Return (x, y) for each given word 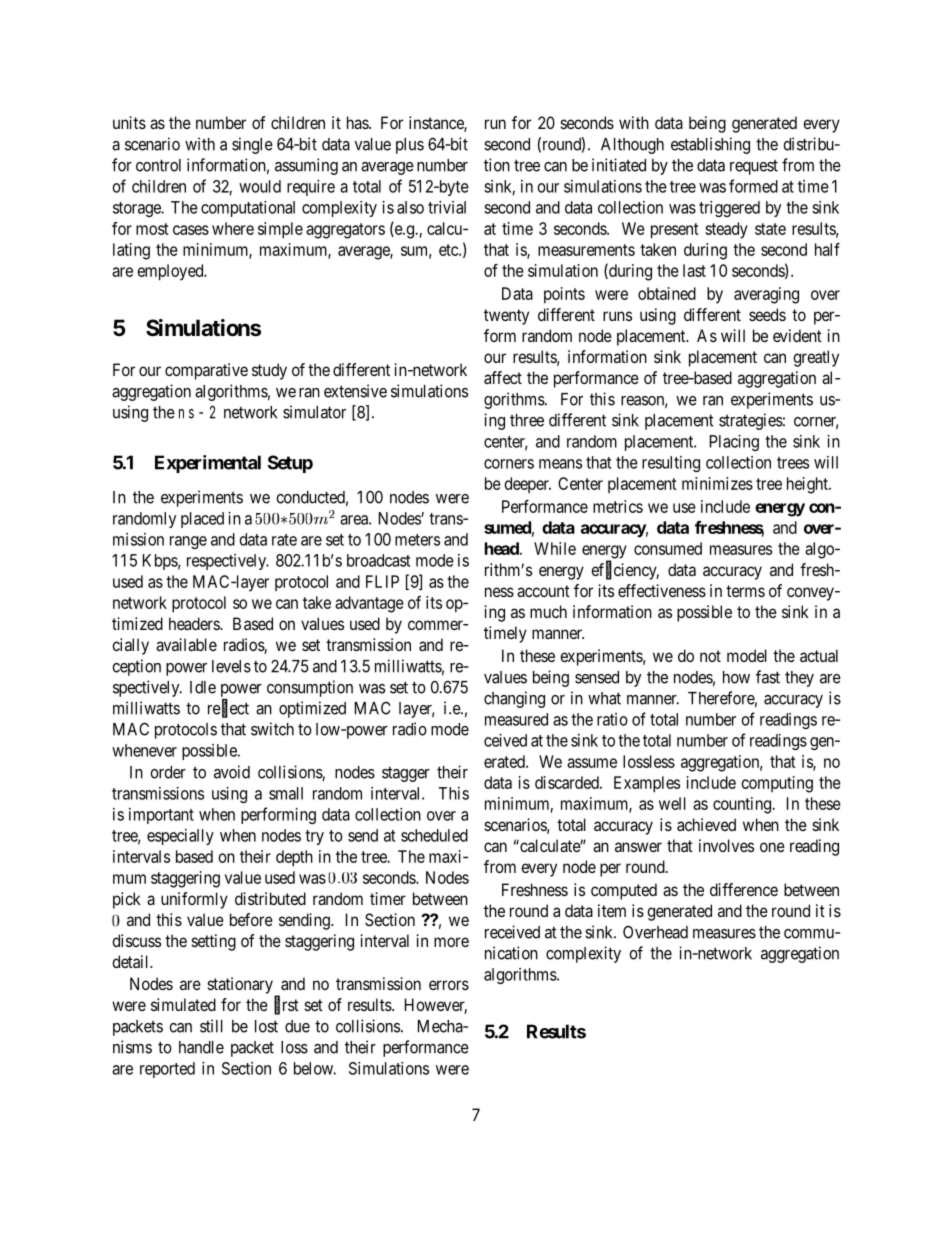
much (548, 611)
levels (231, 666)
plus (410, 146)
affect (503, 377)
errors (449, 985)
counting (743, 805)
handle (201, 1047)
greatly (816, 358)
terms (745, 591)
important (161, 816)
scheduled (434, 835)
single (252, 145)
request (754, 167)
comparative (206, 371)
